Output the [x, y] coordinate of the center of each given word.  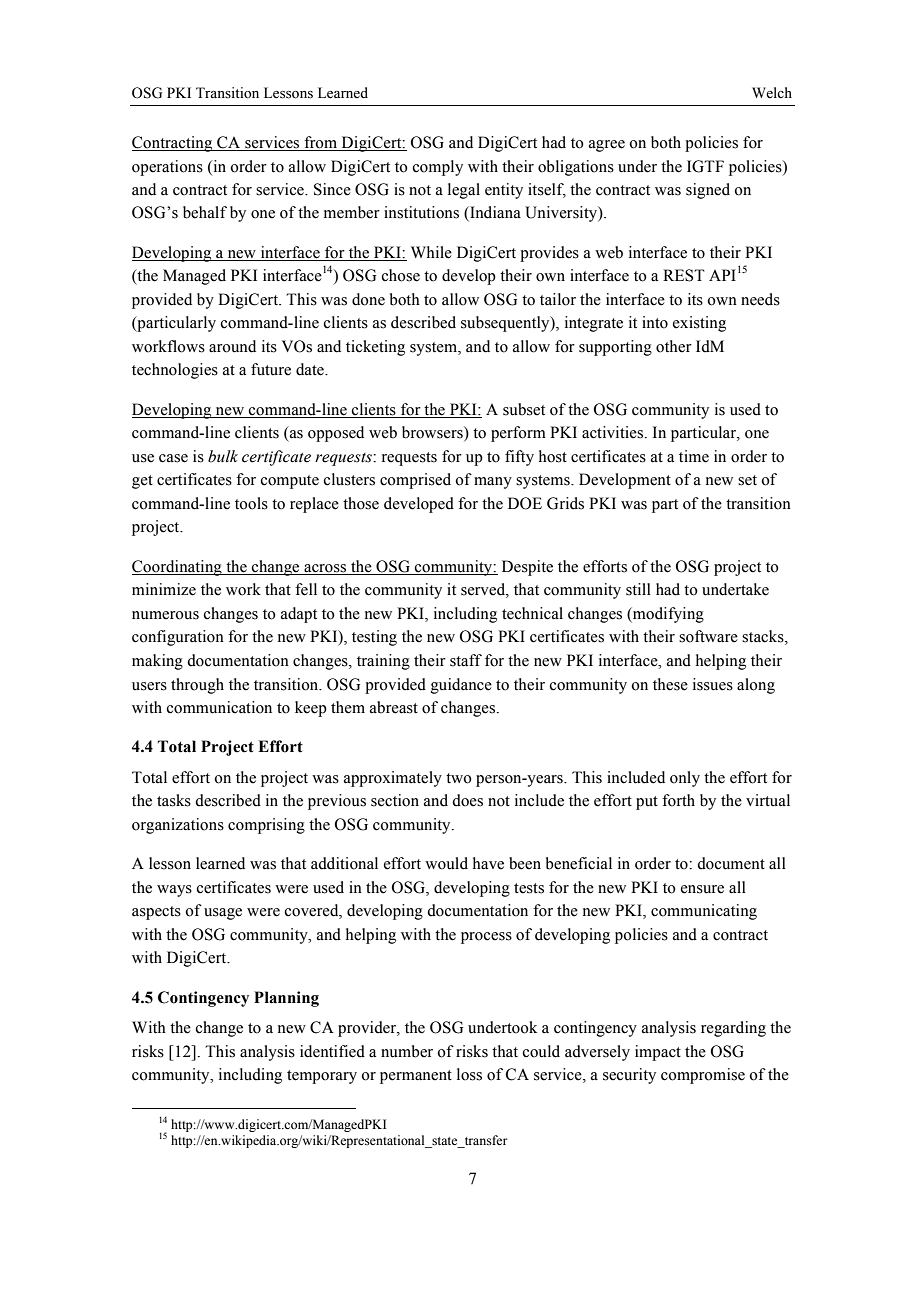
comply [438, 168]
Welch [772, 92]
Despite [527, 568]
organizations [178, 826]
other [674, 346]
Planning [286, 999]
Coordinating [178, 568]
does [467, 800]
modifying [667, 615]
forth [678, 800]
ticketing [375, 348]
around [232, 346]
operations [167, 168]
